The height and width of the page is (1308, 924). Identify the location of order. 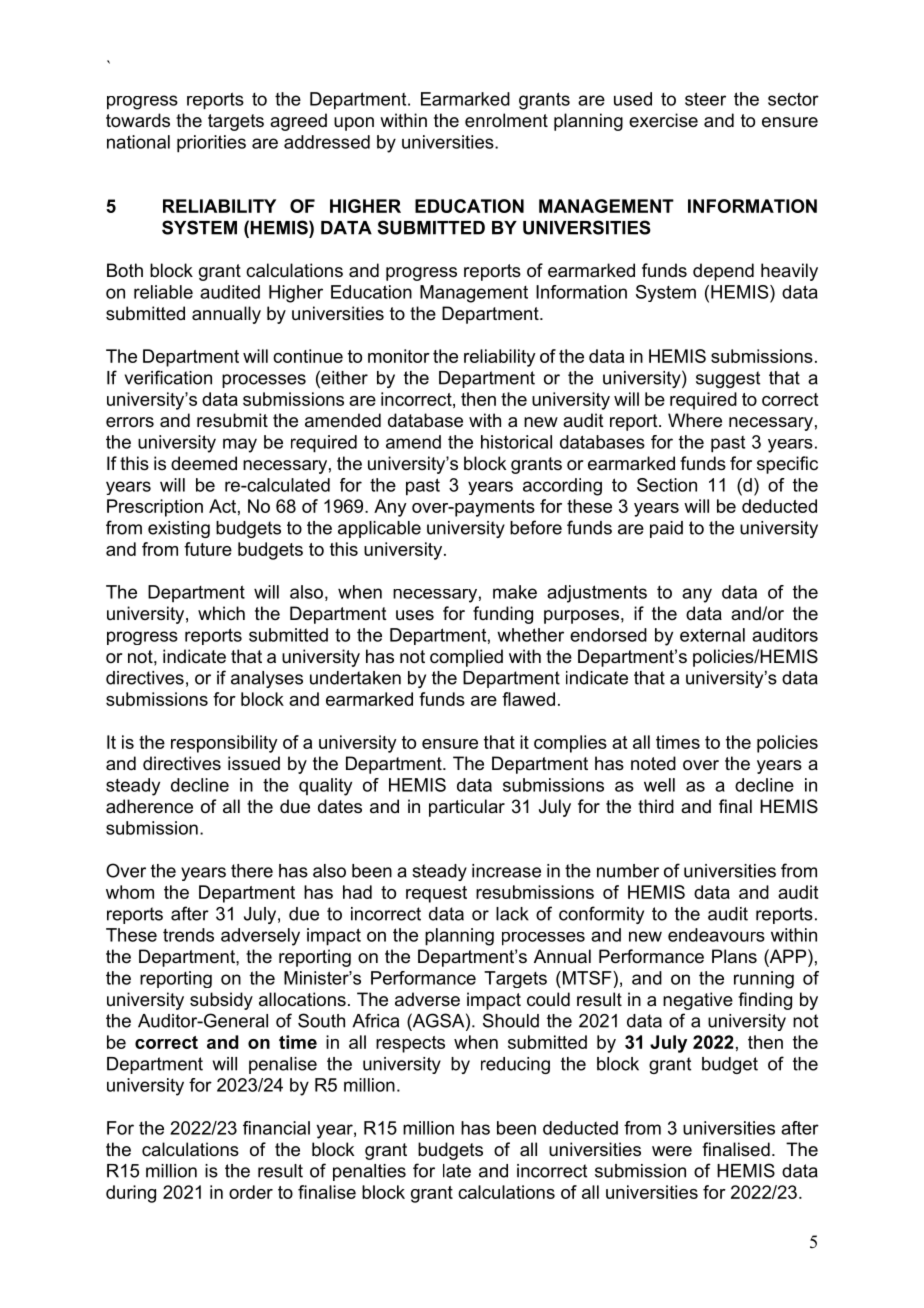
(251, 1192).
